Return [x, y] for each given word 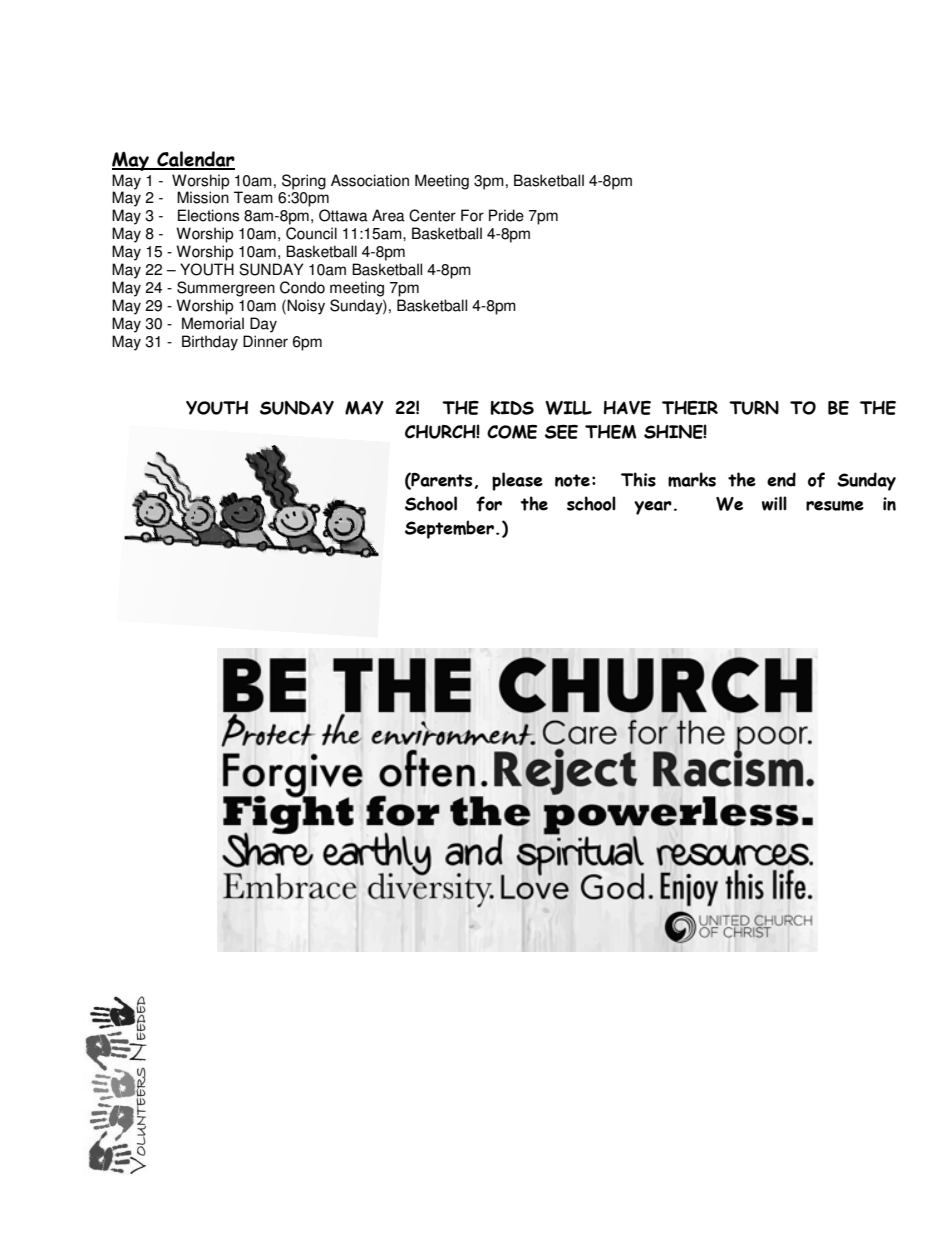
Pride [506, 215]
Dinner [265, 341]
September [449, 529]
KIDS [512, 408]
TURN [754, 408]
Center [432, 215]
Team [253, 197]
